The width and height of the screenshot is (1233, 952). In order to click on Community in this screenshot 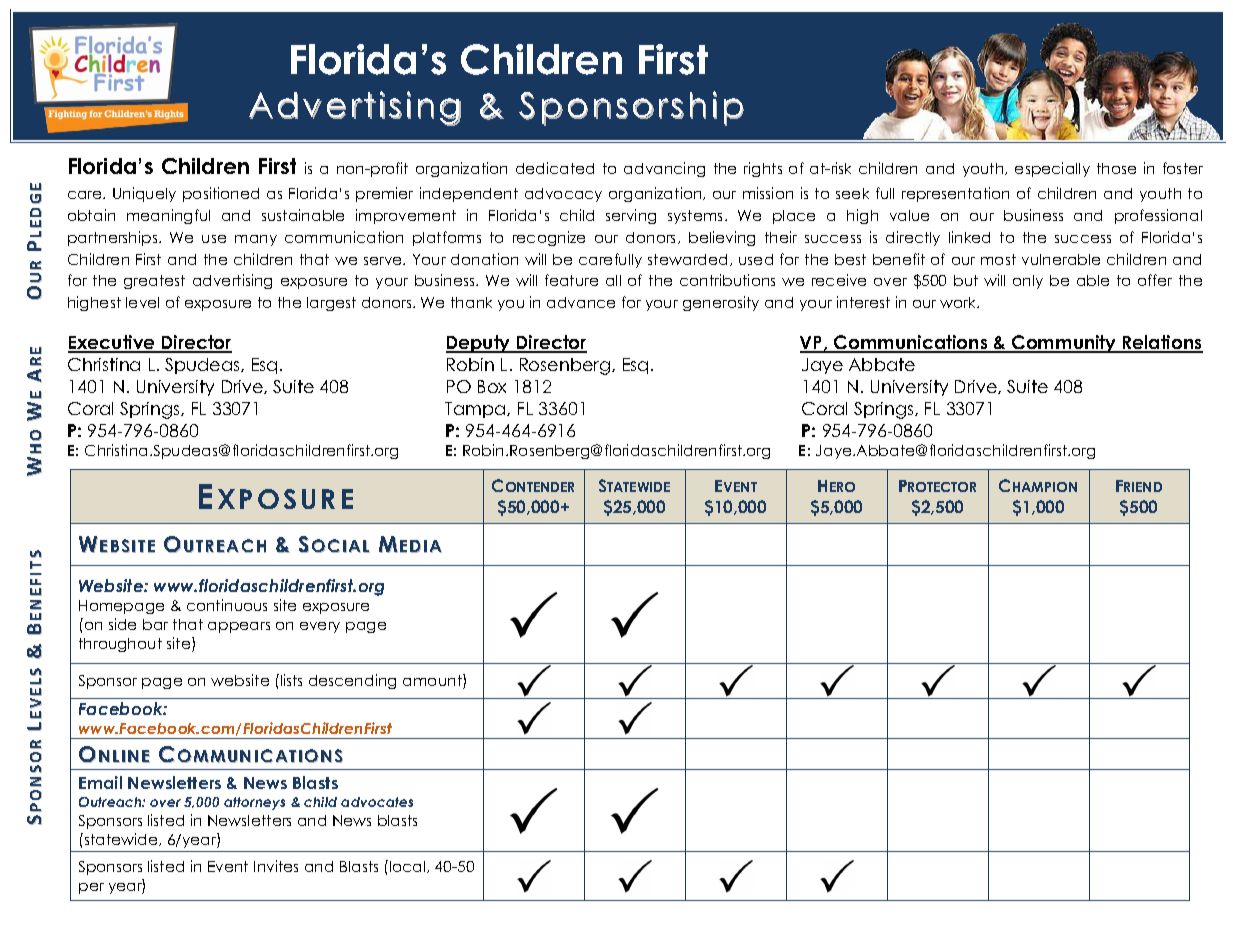, I will do `click(1064, 344)`.
